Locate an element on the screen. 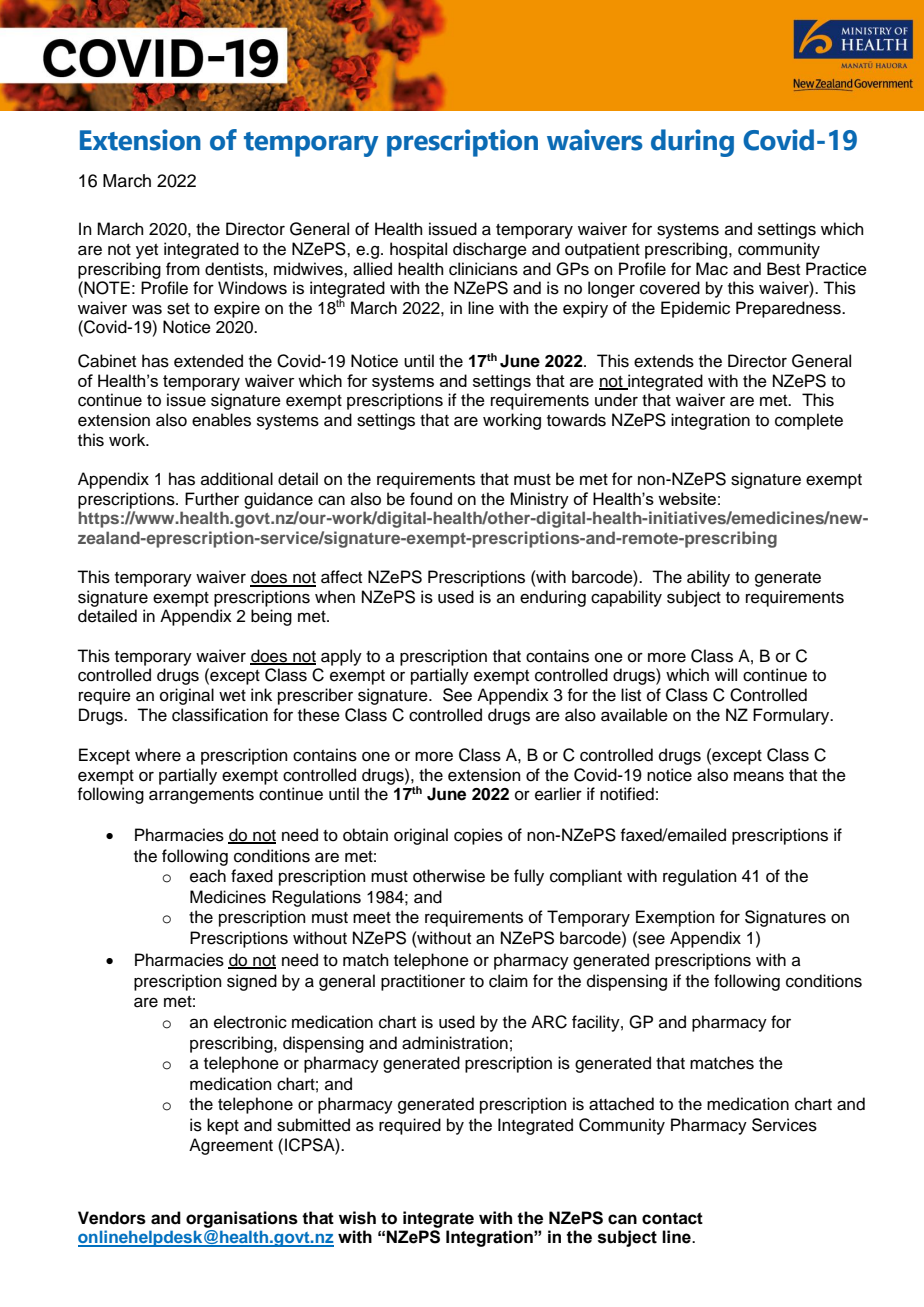 This screenshot has height=1307, width=924. compliant is located at coordinates (586, 877).
